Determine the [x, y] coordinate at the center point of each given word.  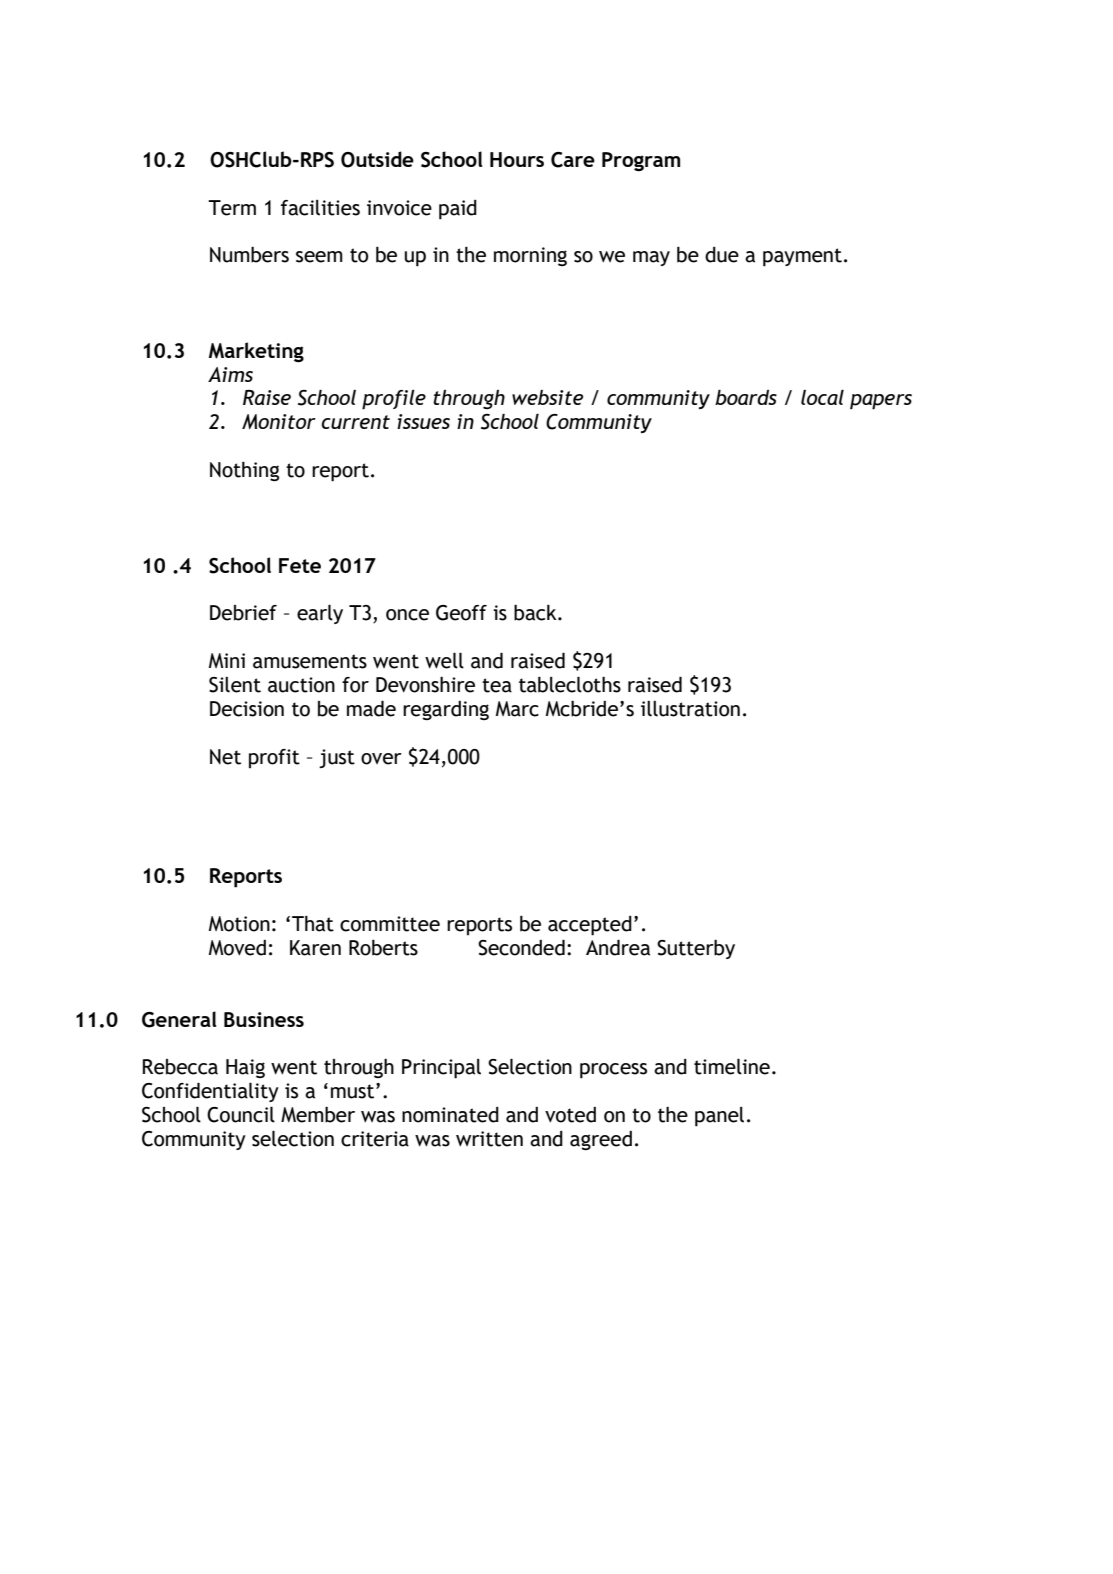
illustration [690, 709]
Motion [239, 924]
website [547, 397]
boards [746, 397]
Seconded [521, 948]
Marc [517, 709]
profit [274, 758]
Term [232, 208]
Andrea [618, 948]
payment [802, 257]
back [536, 613]
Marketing [256, 352]
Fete [300, 565]
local [822, 397]
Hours [517, 159]
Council [241, 1115]
